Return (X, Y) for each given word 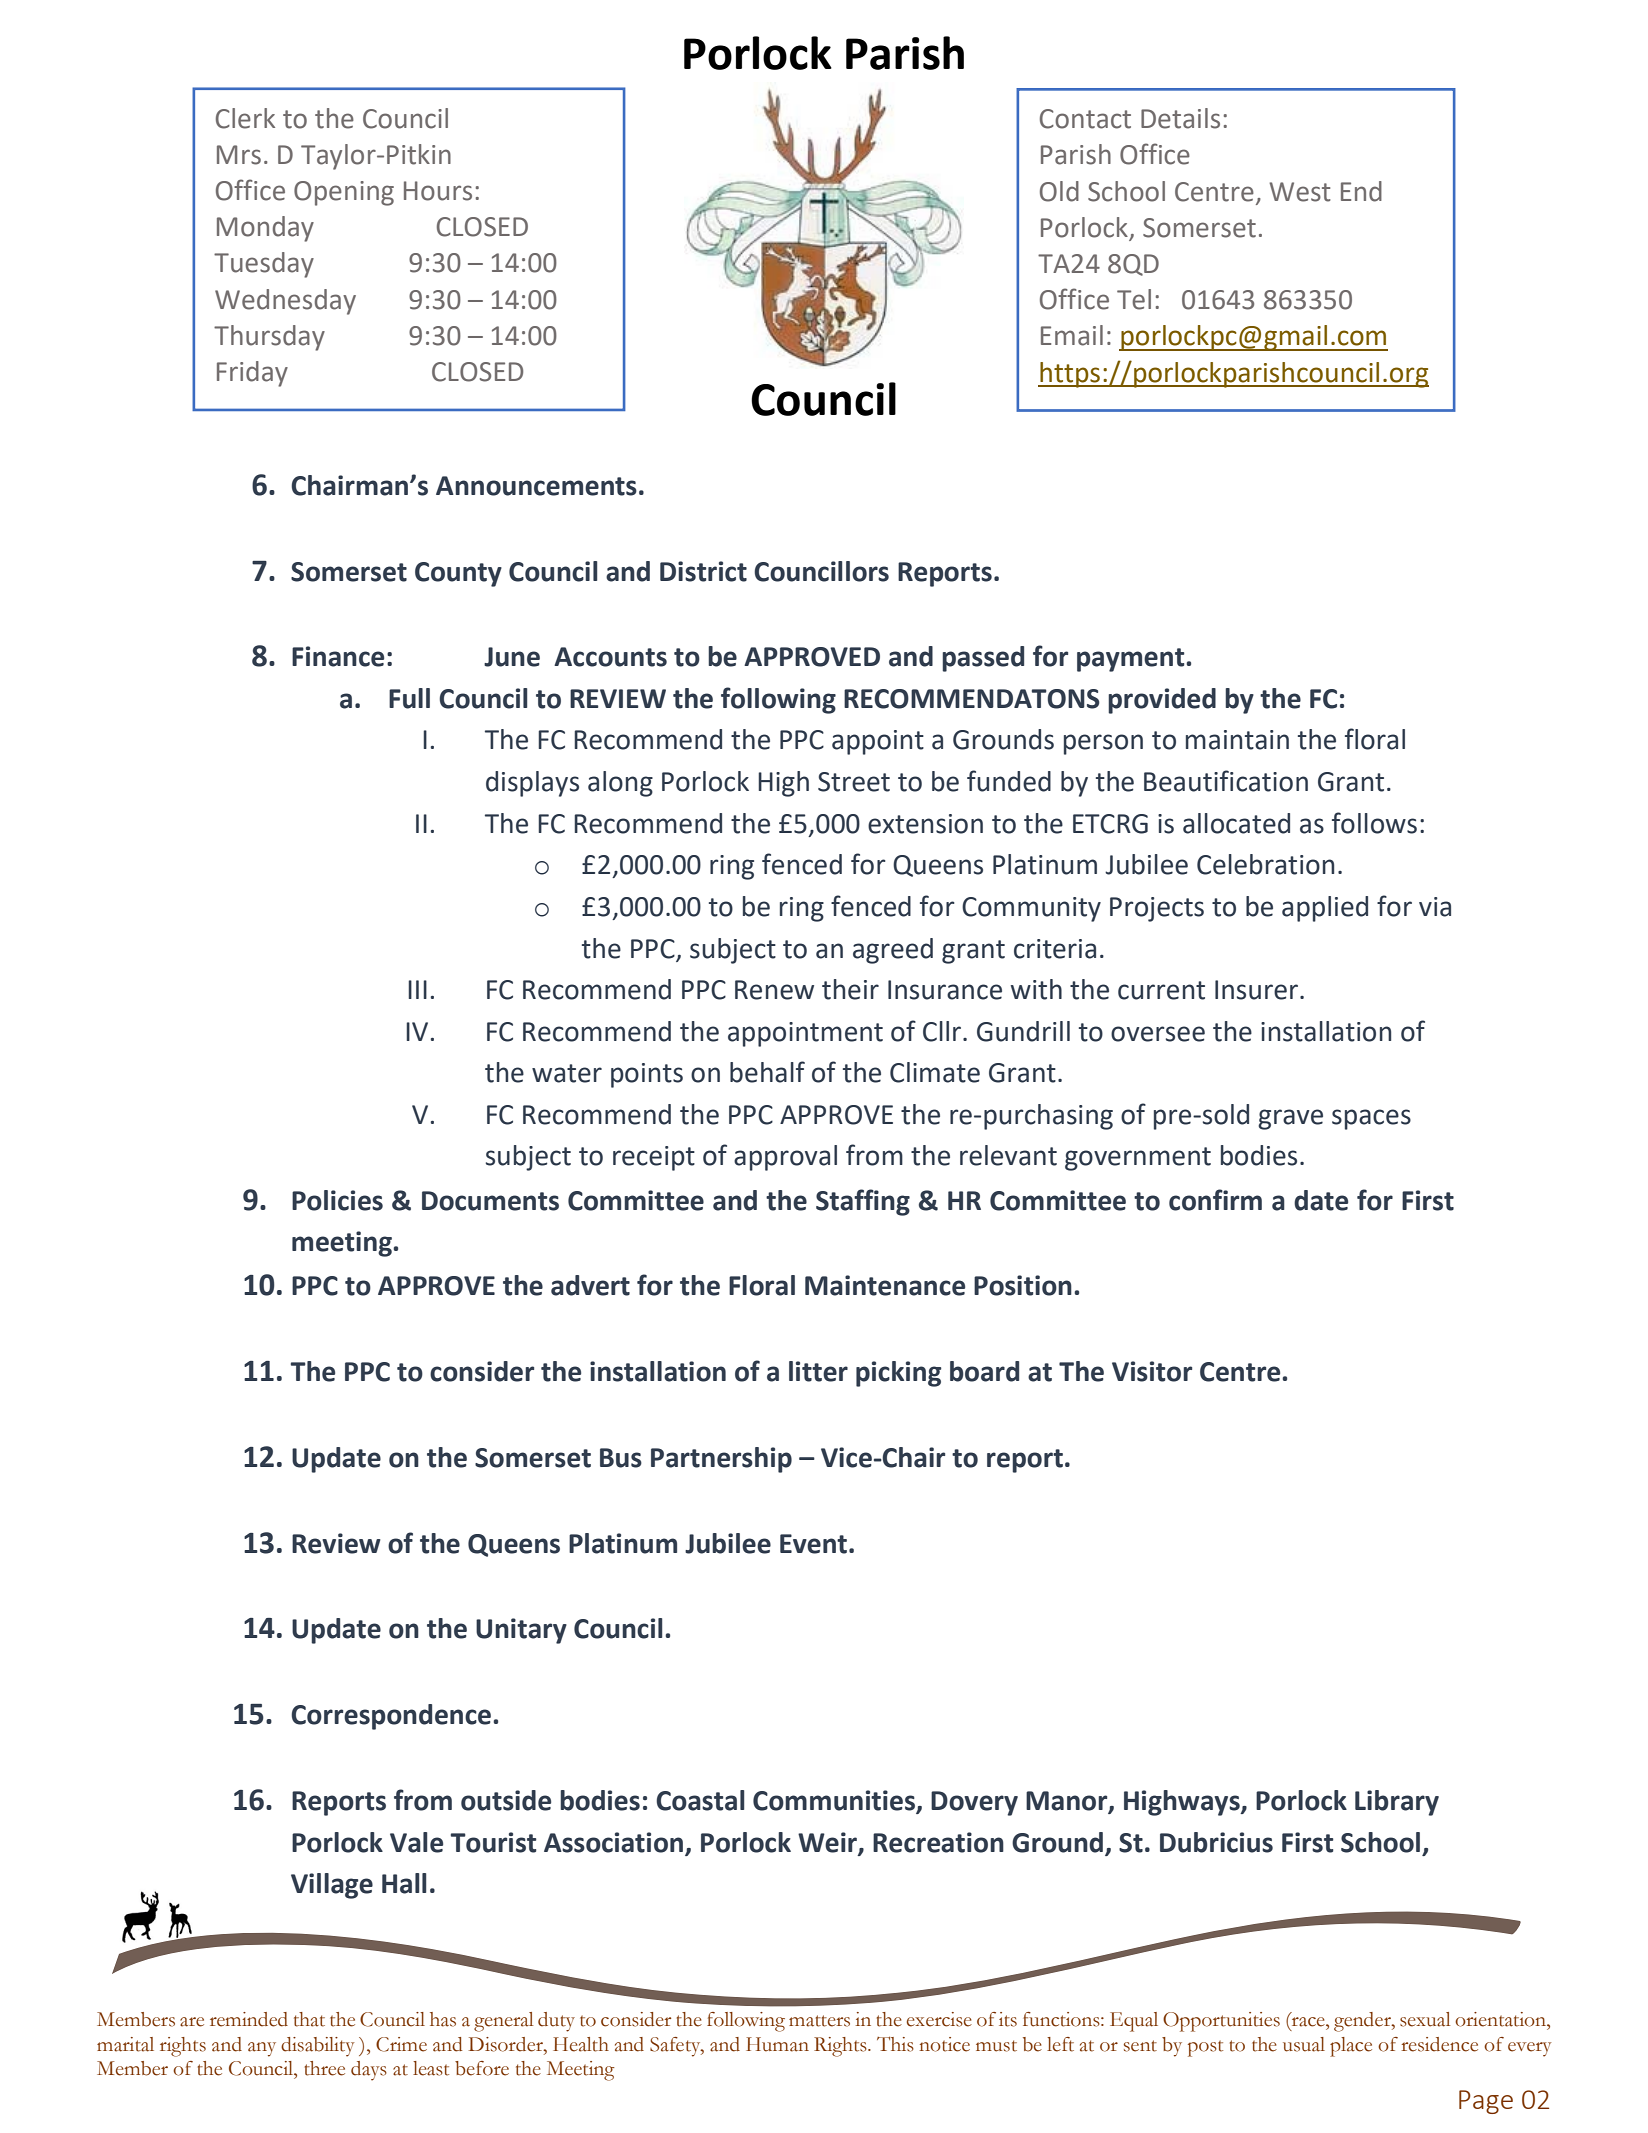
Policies (337, 1200)
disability (317, 2047)
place (1351, 2047)
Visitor (1152, 1371)
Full (409, 698)
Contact (1085, 119)
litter (818, 1371)
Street (854, 782)
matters (819, 2021)
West (1300, 192)
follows (1374, 823)
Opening (344, 193)
